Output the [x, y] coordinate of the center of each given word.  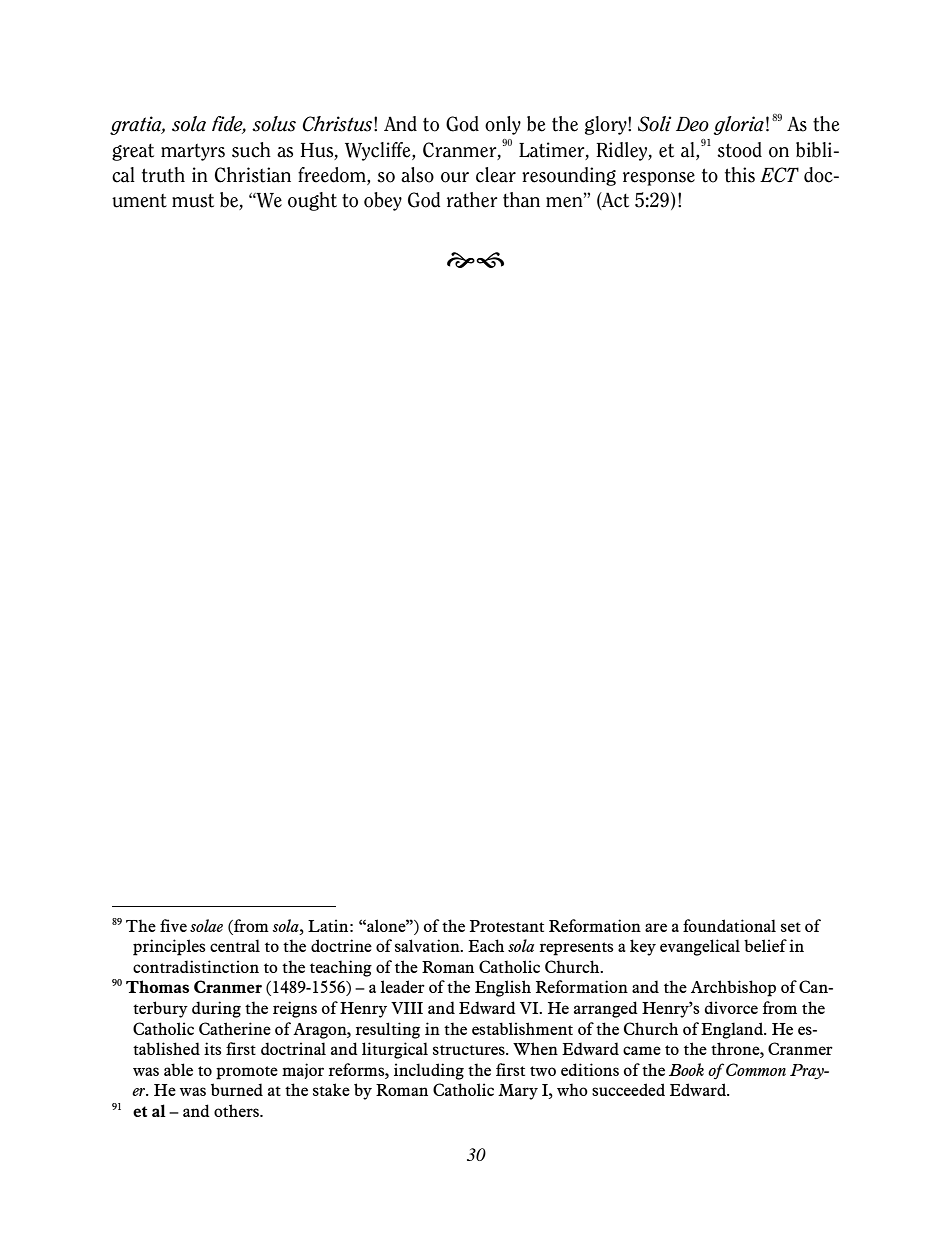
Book [686, 1069]
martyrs [193, 152]
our [455, 177]
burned [237, 1089]
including [429, 1071]
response [659, 179]
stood [739, 150]
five [173, 925]
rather [472, 200]
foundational [729, 925]
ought [312, 201]
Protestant [507, 926]
